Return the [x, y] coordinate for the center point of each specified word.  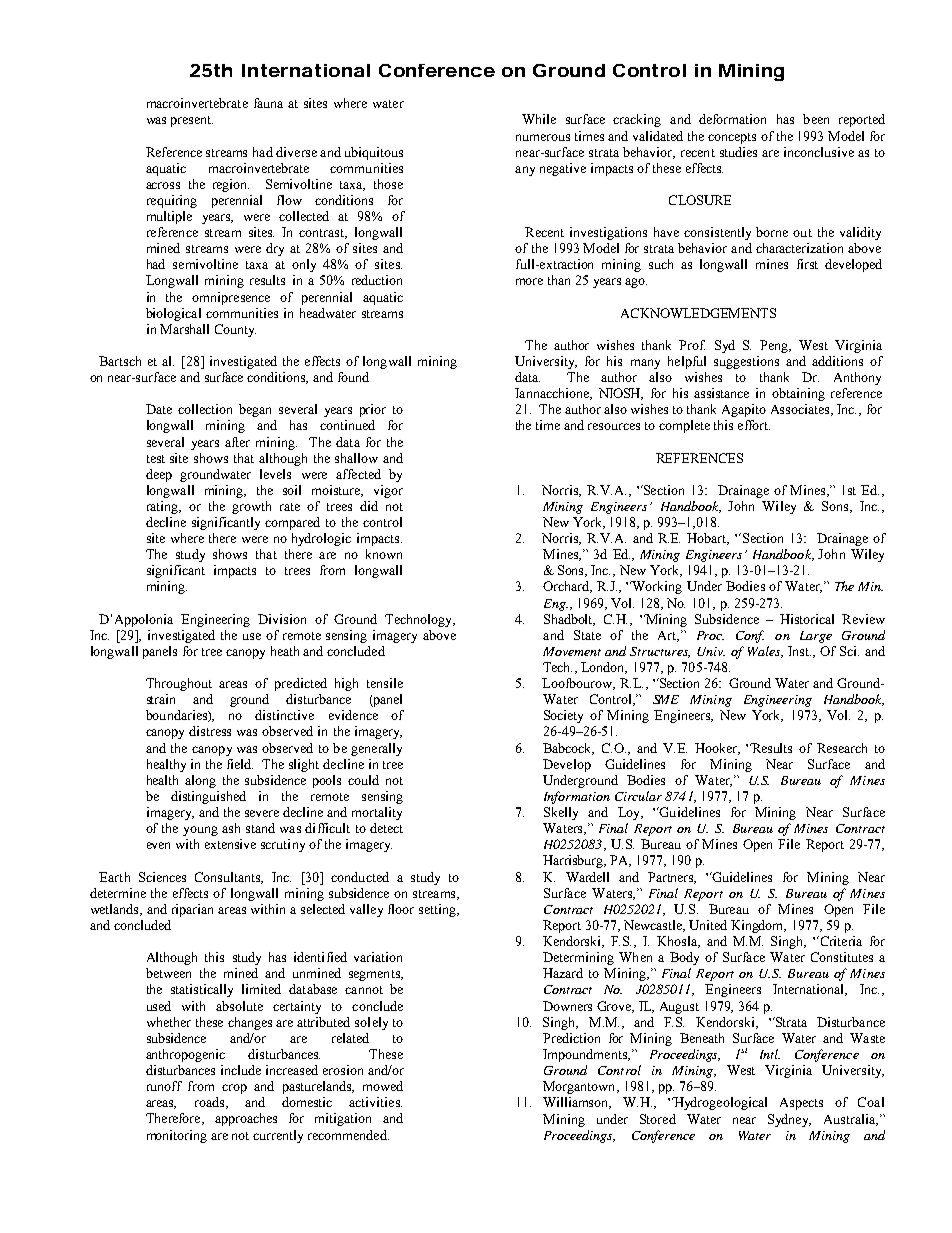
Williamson [577, 1103]
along [200, 781]
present [192, 121]
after [237, 442]
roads [211, 1103]
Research [842, 748]
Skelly [561, 813]
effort [754, 425]
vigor [388, 491]
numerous [543, 137]
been [816, 119]
